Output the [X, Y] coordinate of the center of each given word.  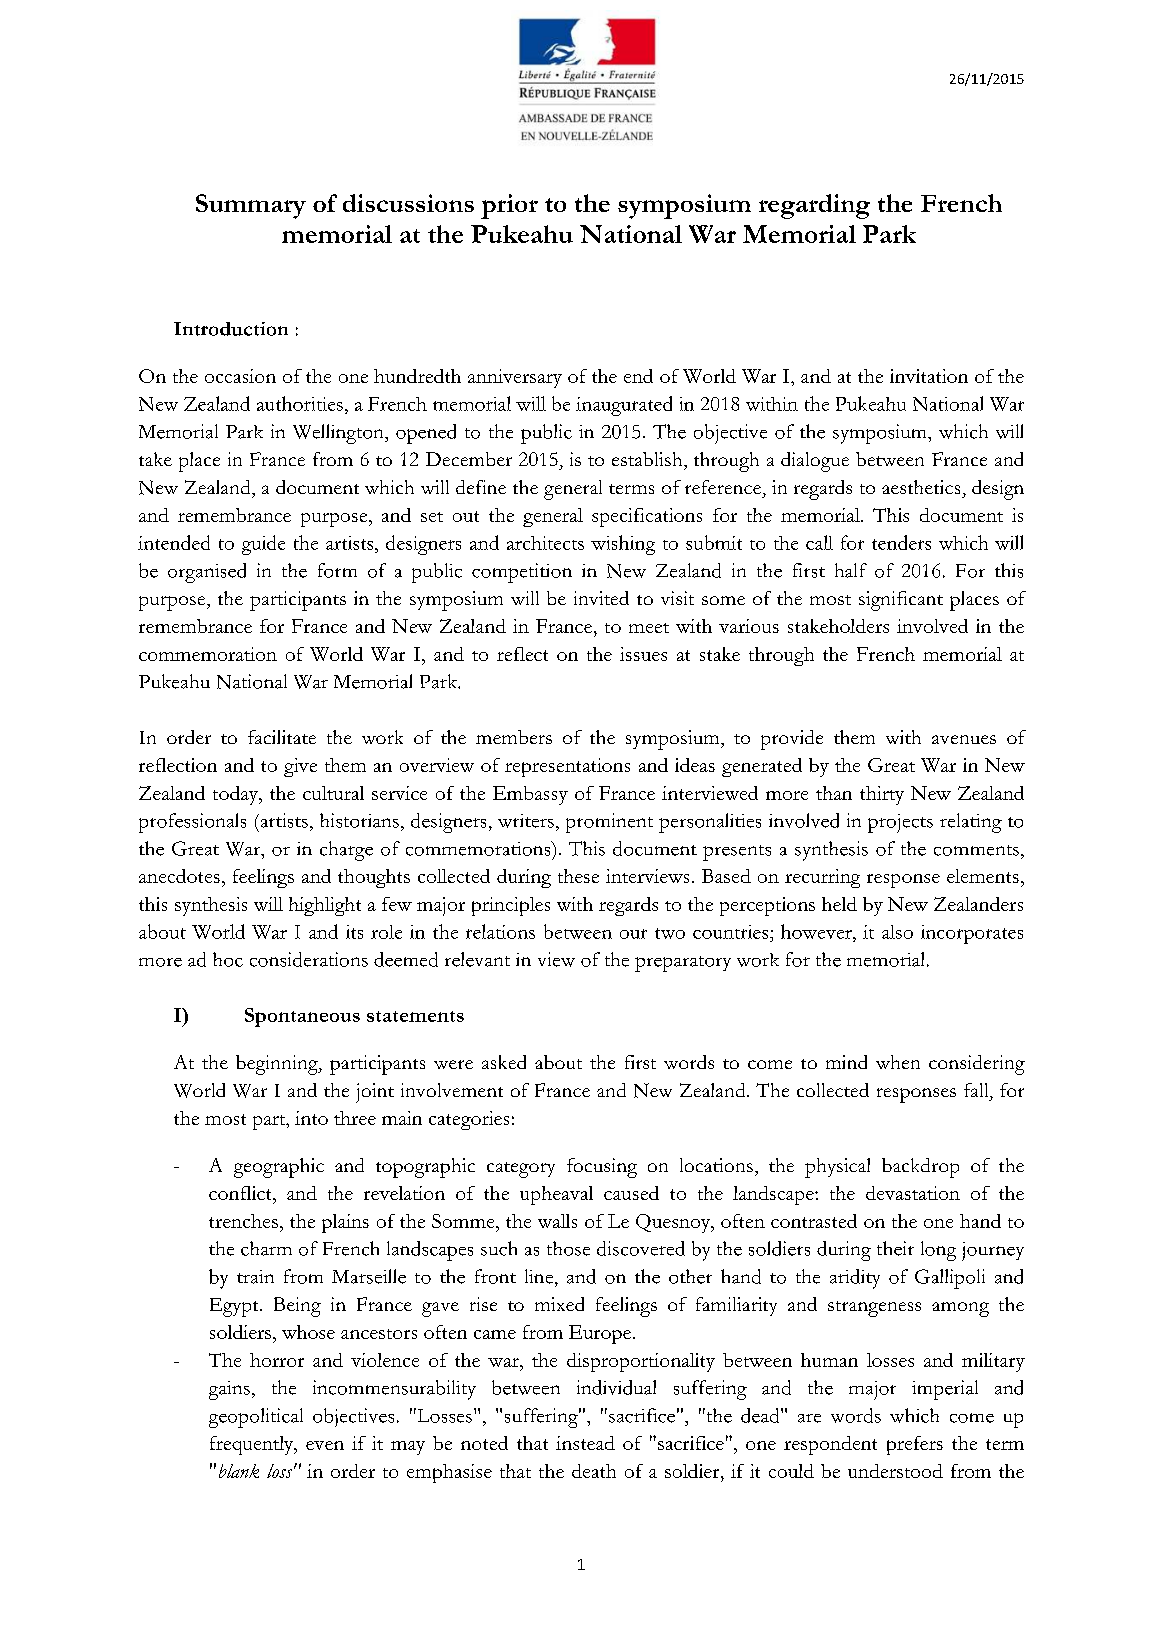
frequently [253, 1445]
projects [900, 823]
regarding [814, 206]
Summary [251, 206]
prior [509, 206]
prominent [609, 823]
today [237, 795]
